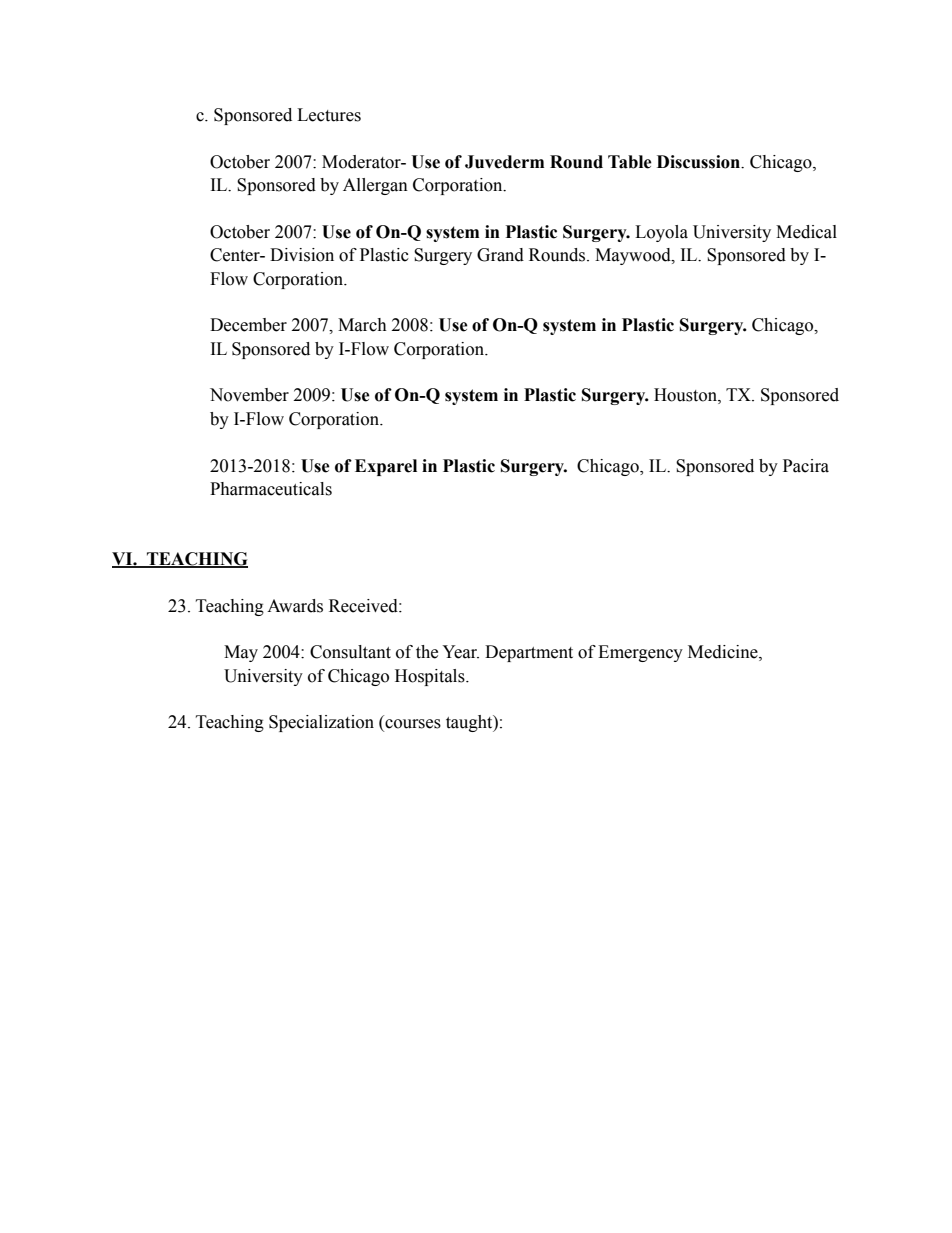 Image resolution: width=952 pixels, height=1233 pixels. What do you see at coordinates (249, 395) in the document?
I see `November` at bounding box center [249, 395].
